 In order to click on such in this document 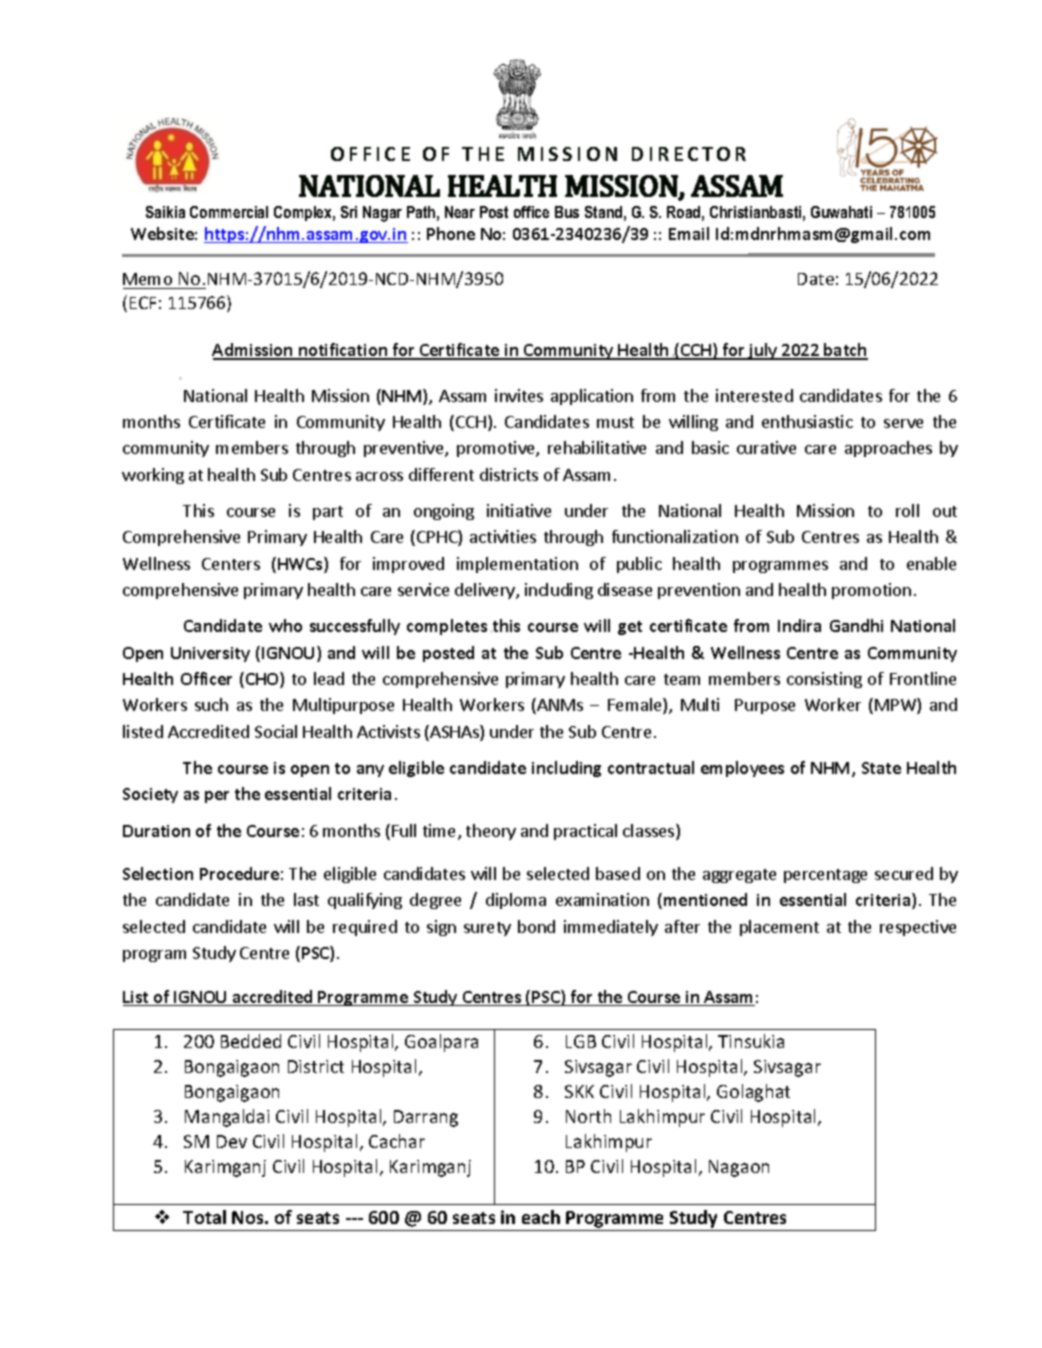, I will do `click(211, 704)`.
